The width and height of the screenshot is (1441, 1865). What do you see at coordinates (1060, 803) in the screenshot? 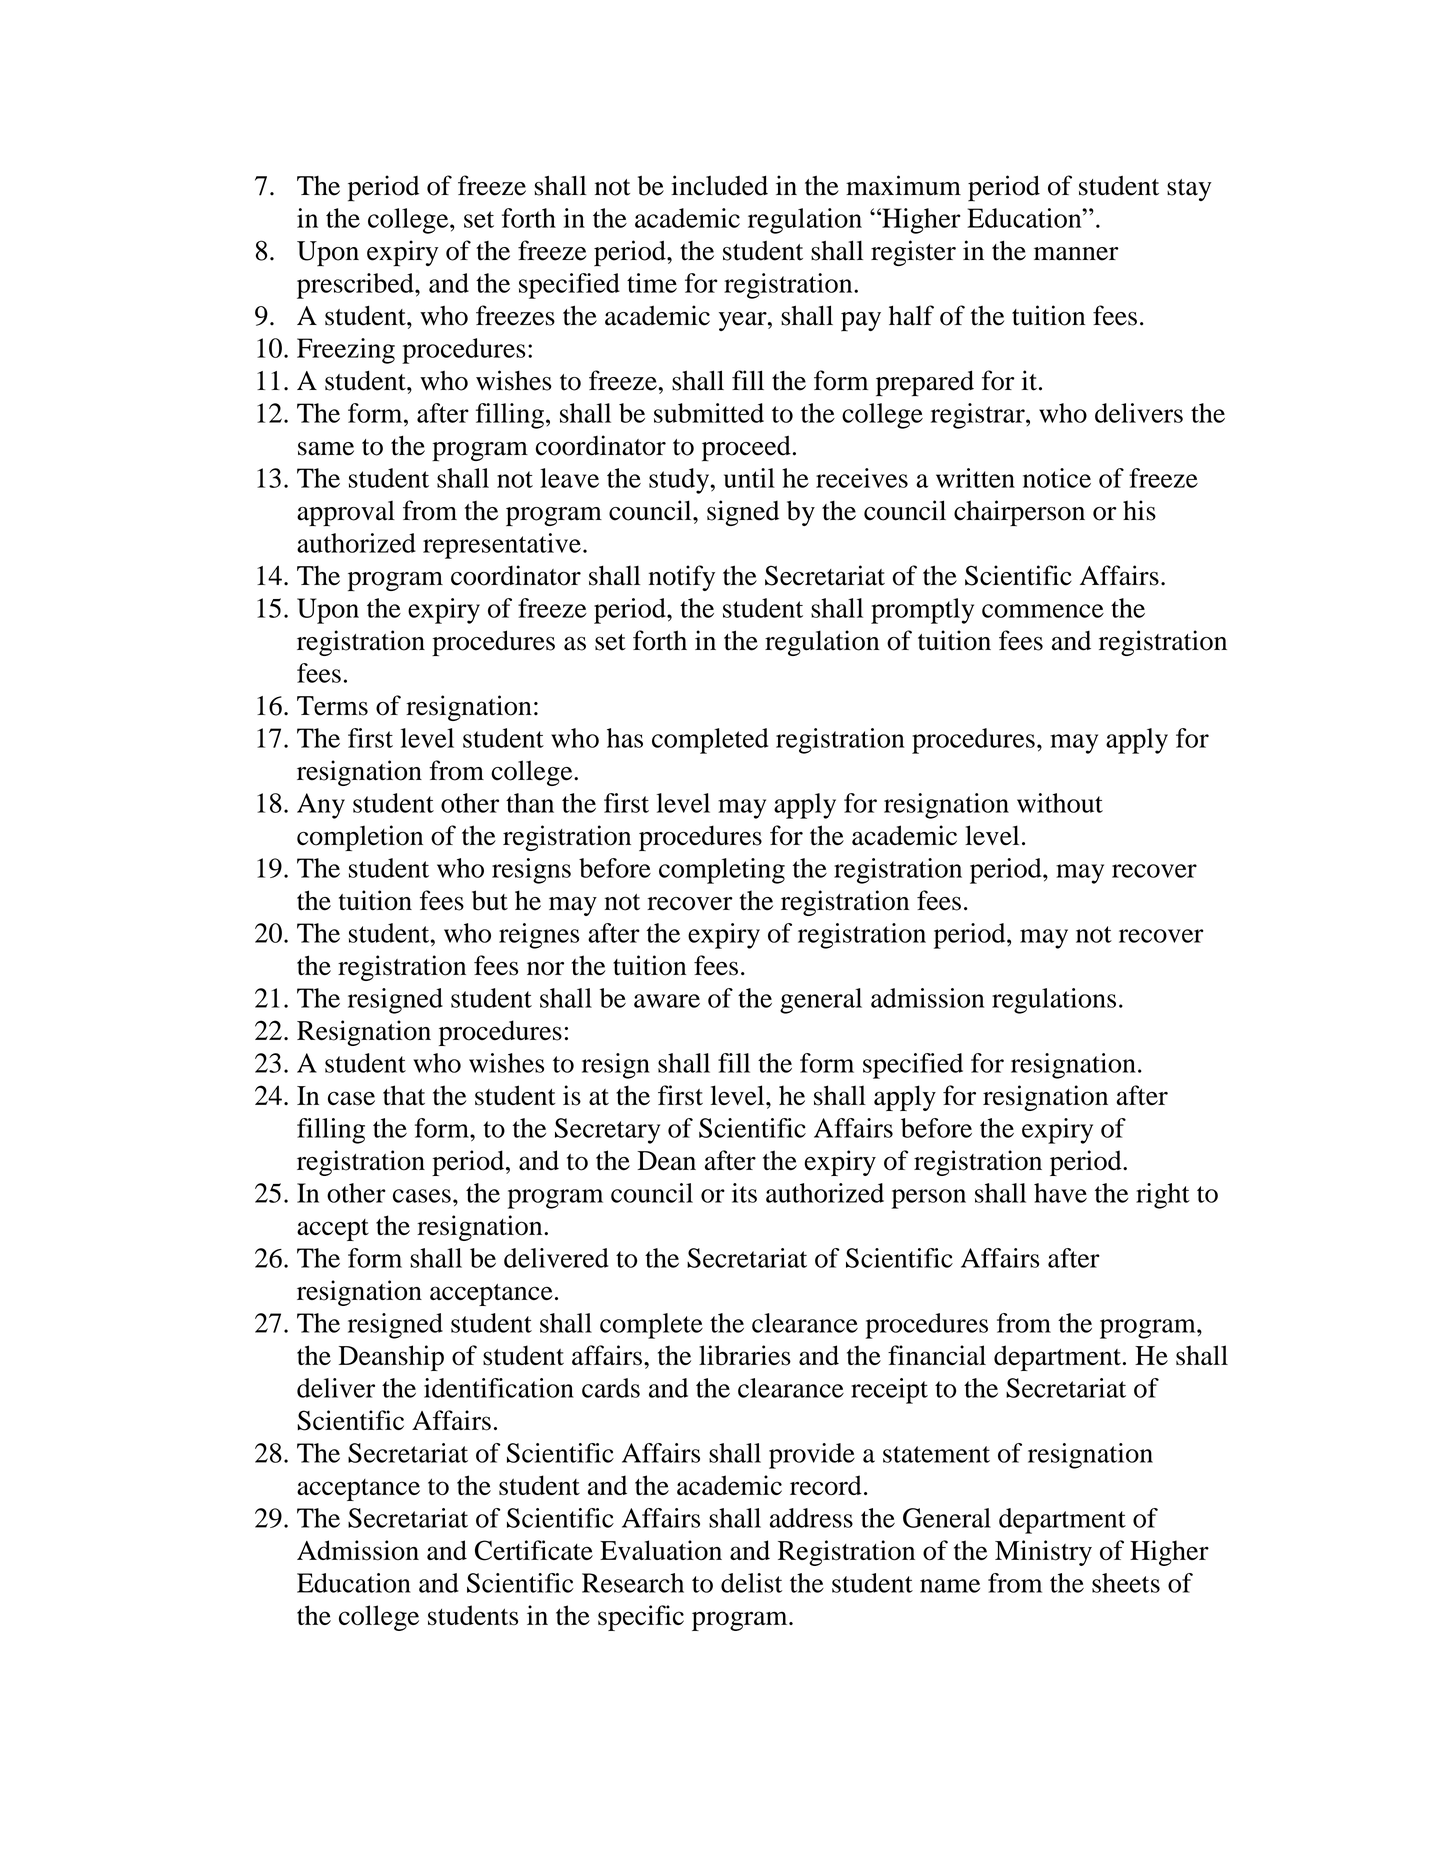
I see `without` at bounding box center [1060, 803].
